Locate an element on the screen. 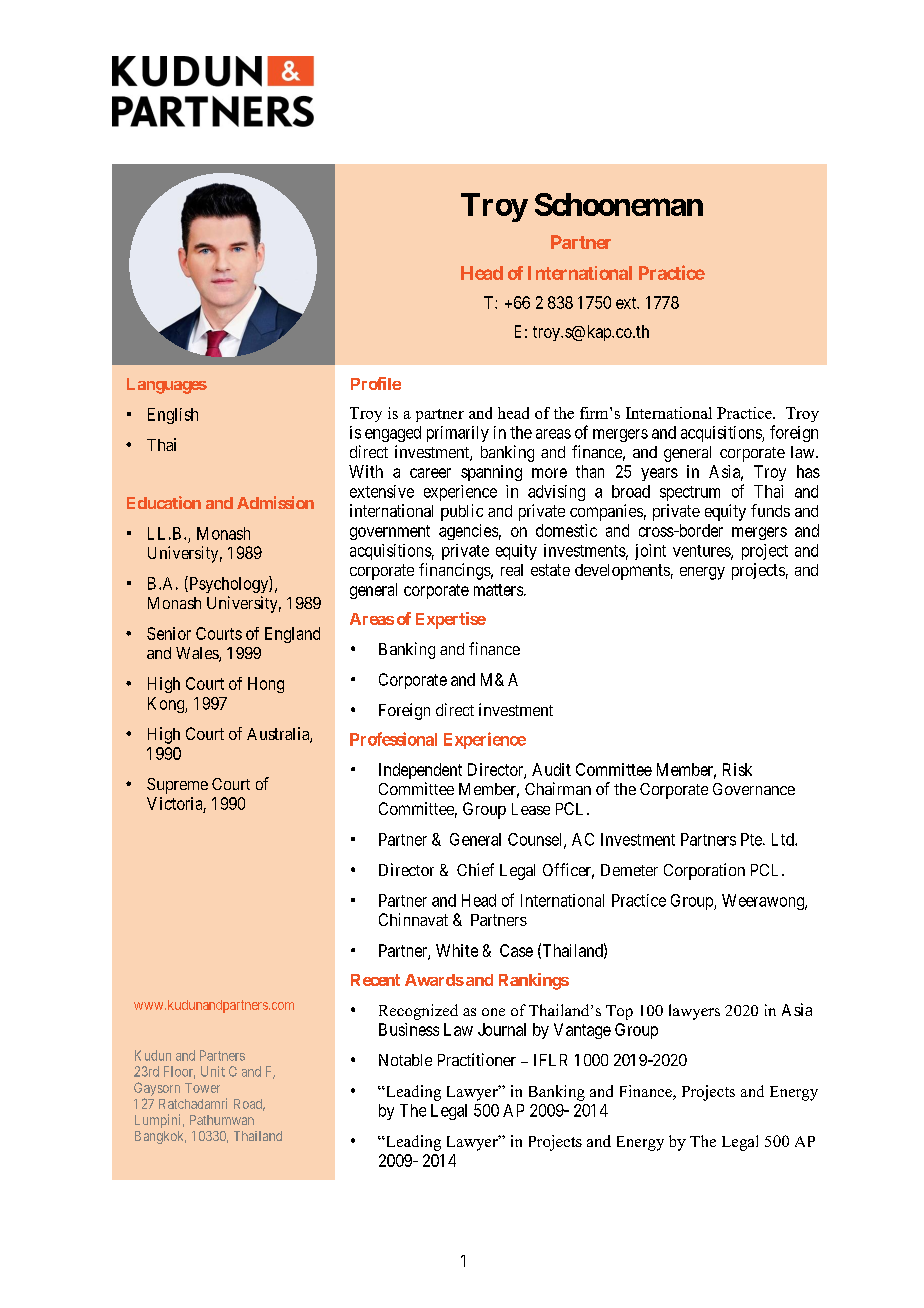 This screenshot has width=924, height=1308. Hong is located at coordinates (266, 685).
